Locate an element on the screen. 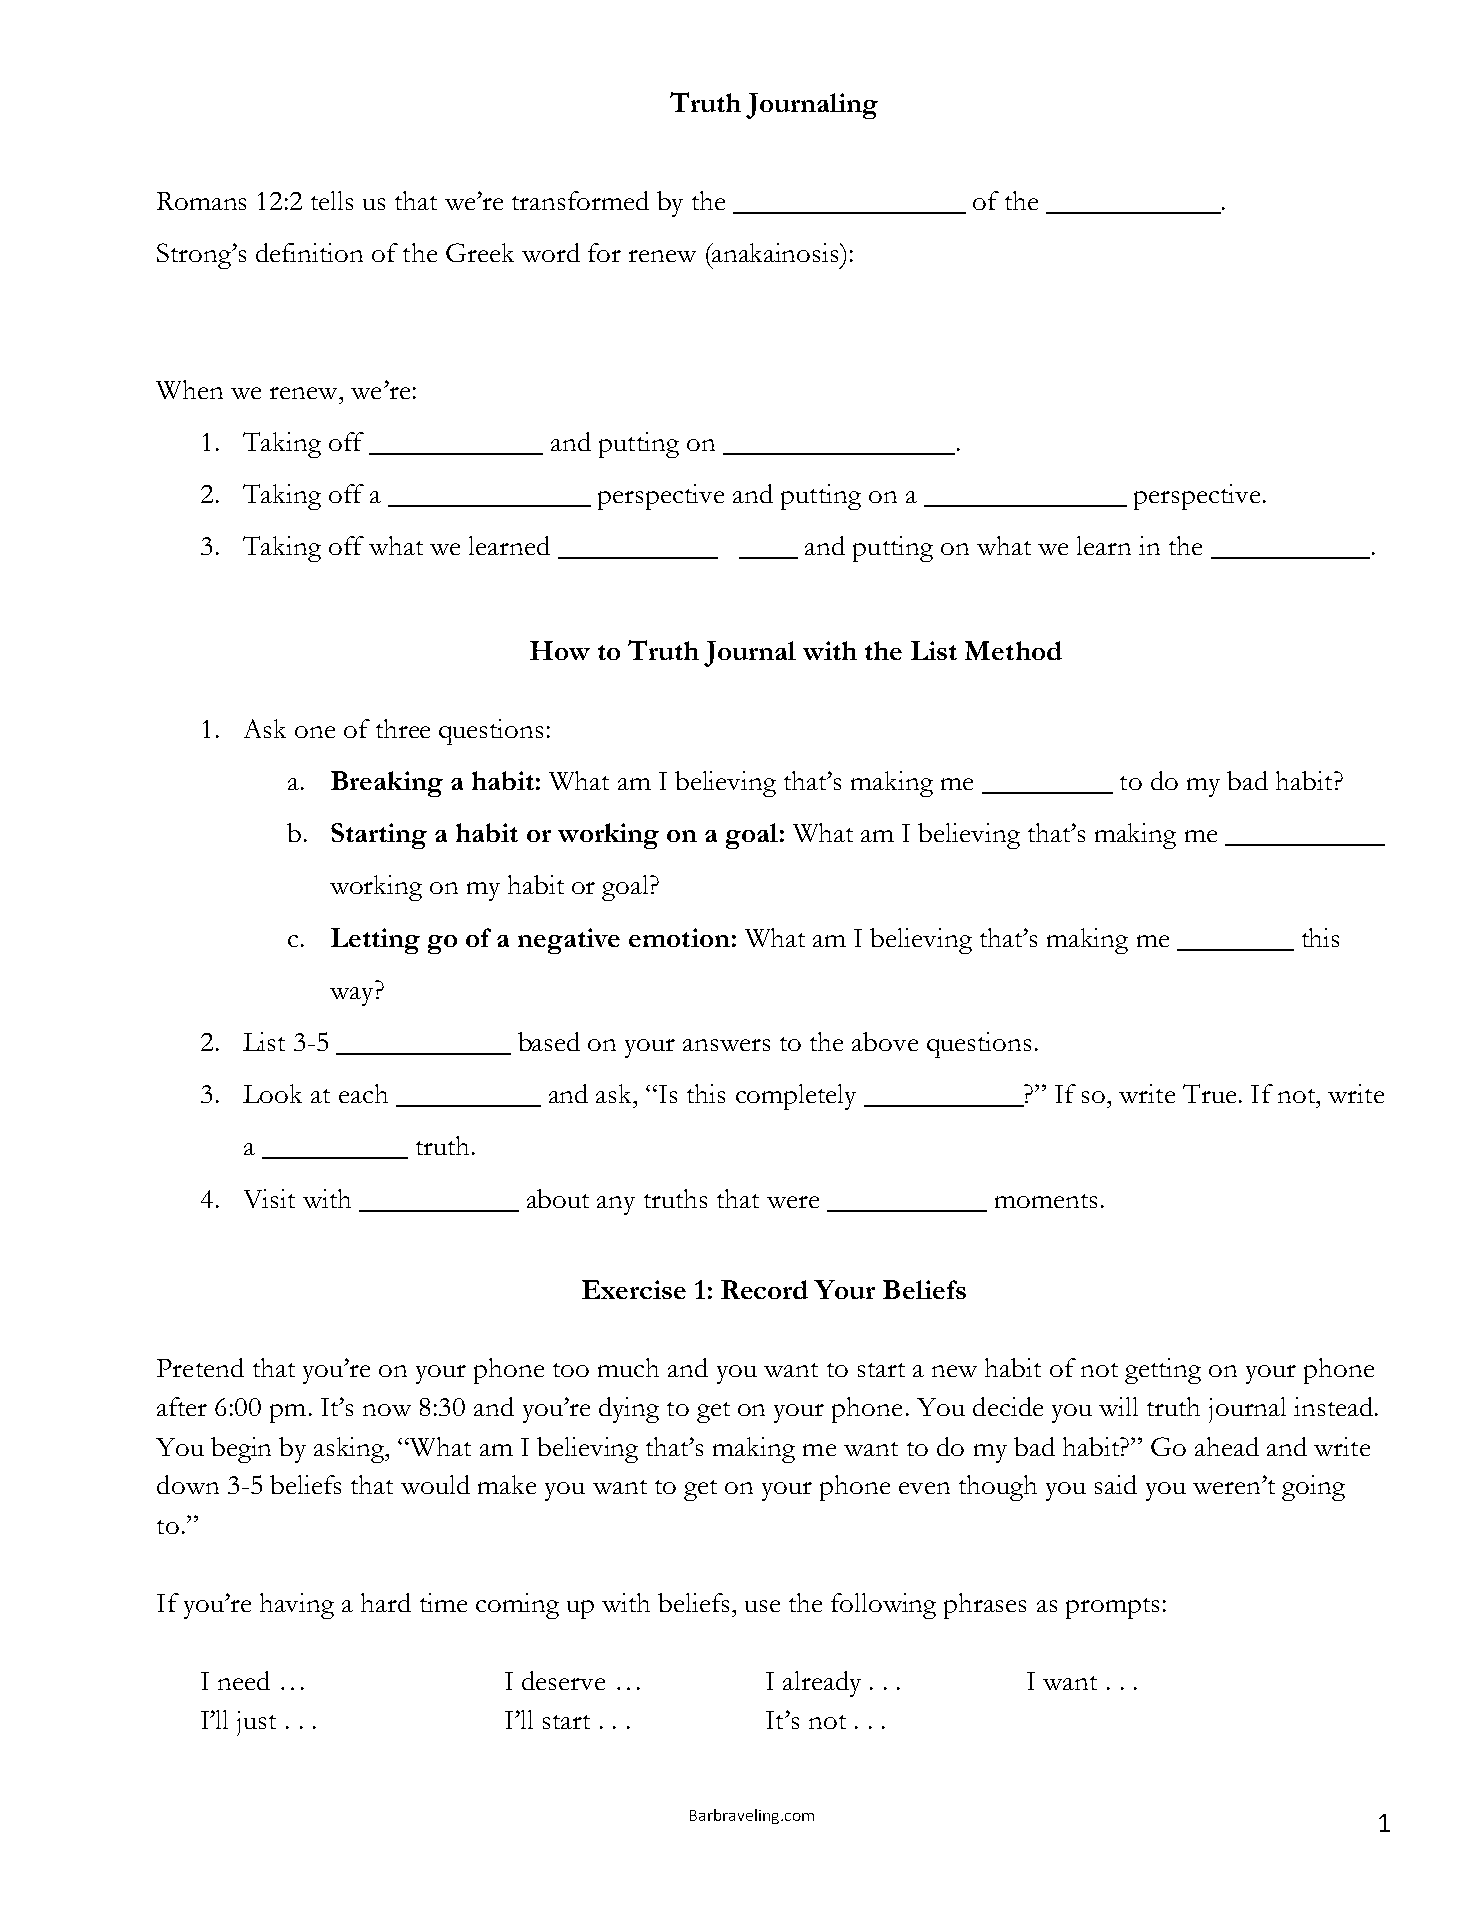 Image resolution: width=1478 pixels, height=1913 pixels. definition is located at coordinates (309, 252).
